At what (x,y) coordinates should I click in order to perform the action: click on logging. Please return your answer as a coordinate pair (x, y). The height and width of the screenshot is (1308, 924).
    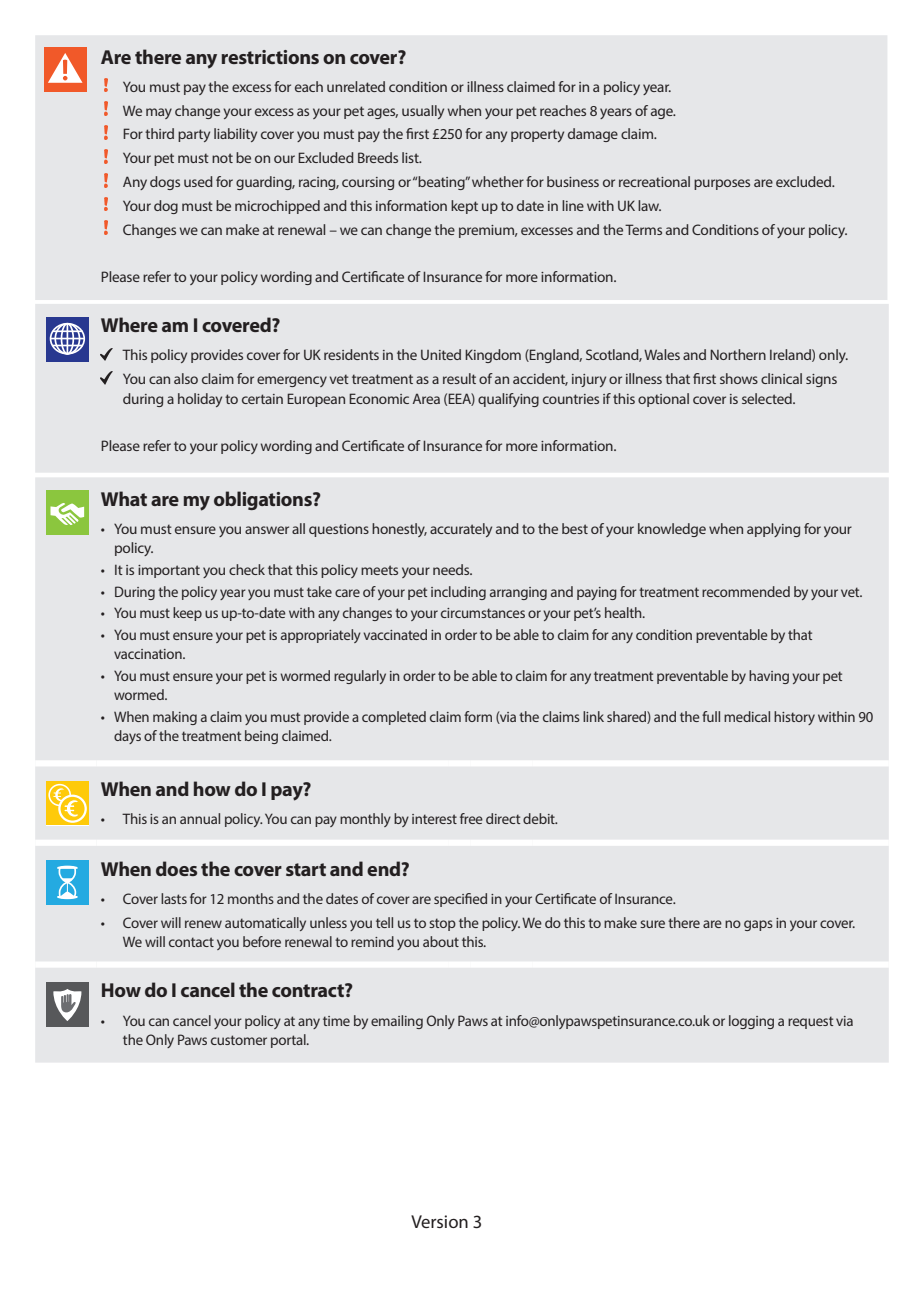
    Looking at the image, I should click on (751, 1022).
